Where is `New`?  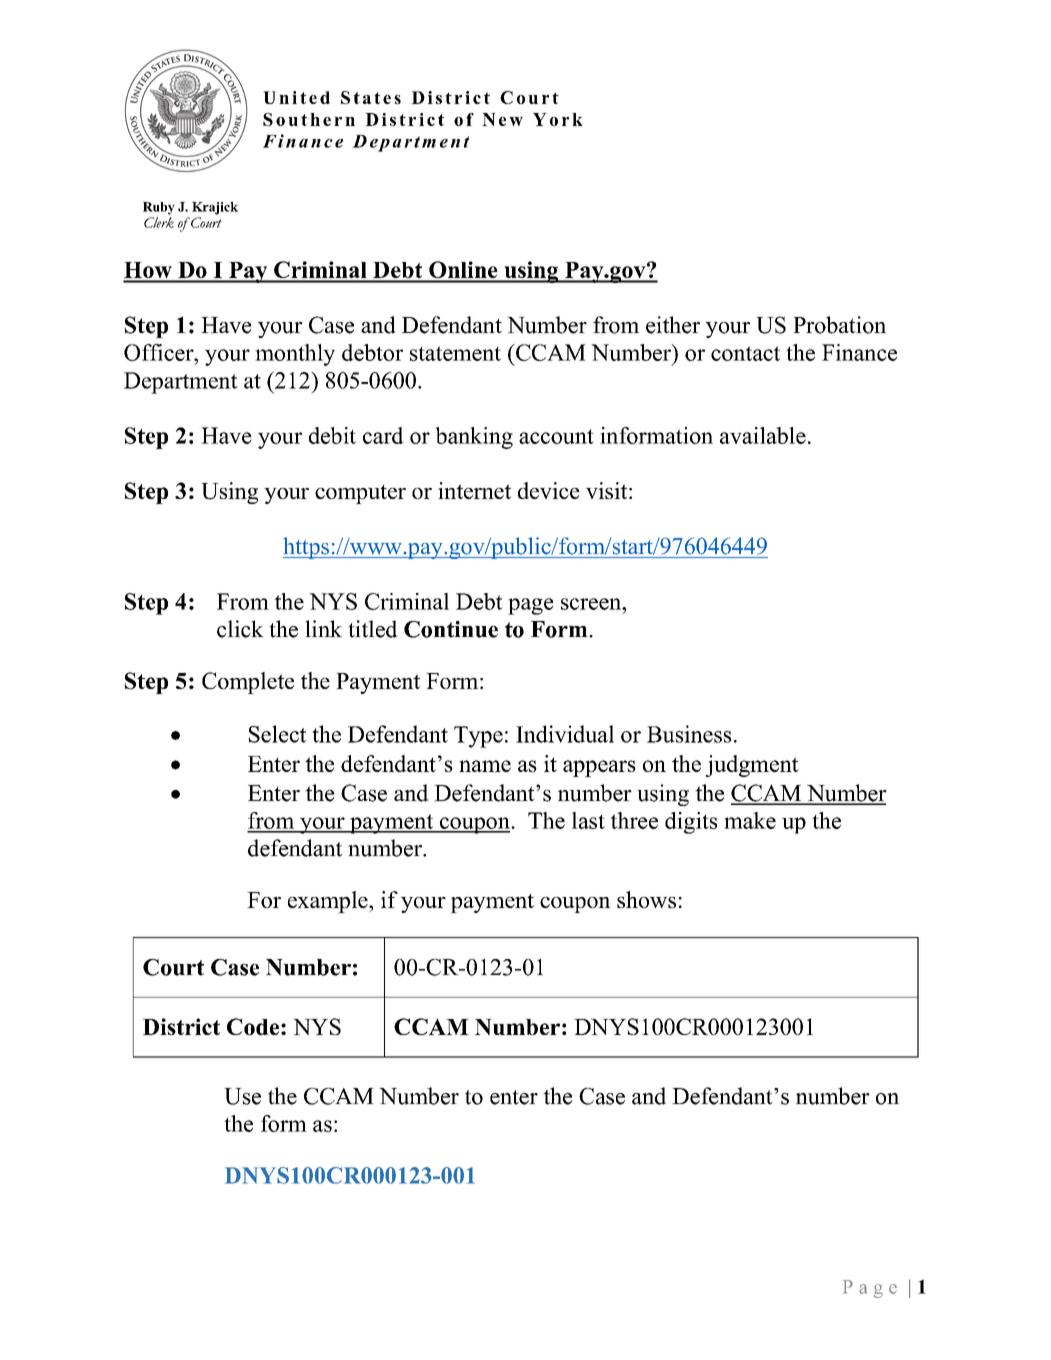 New is located at coordinates (502, 119).
